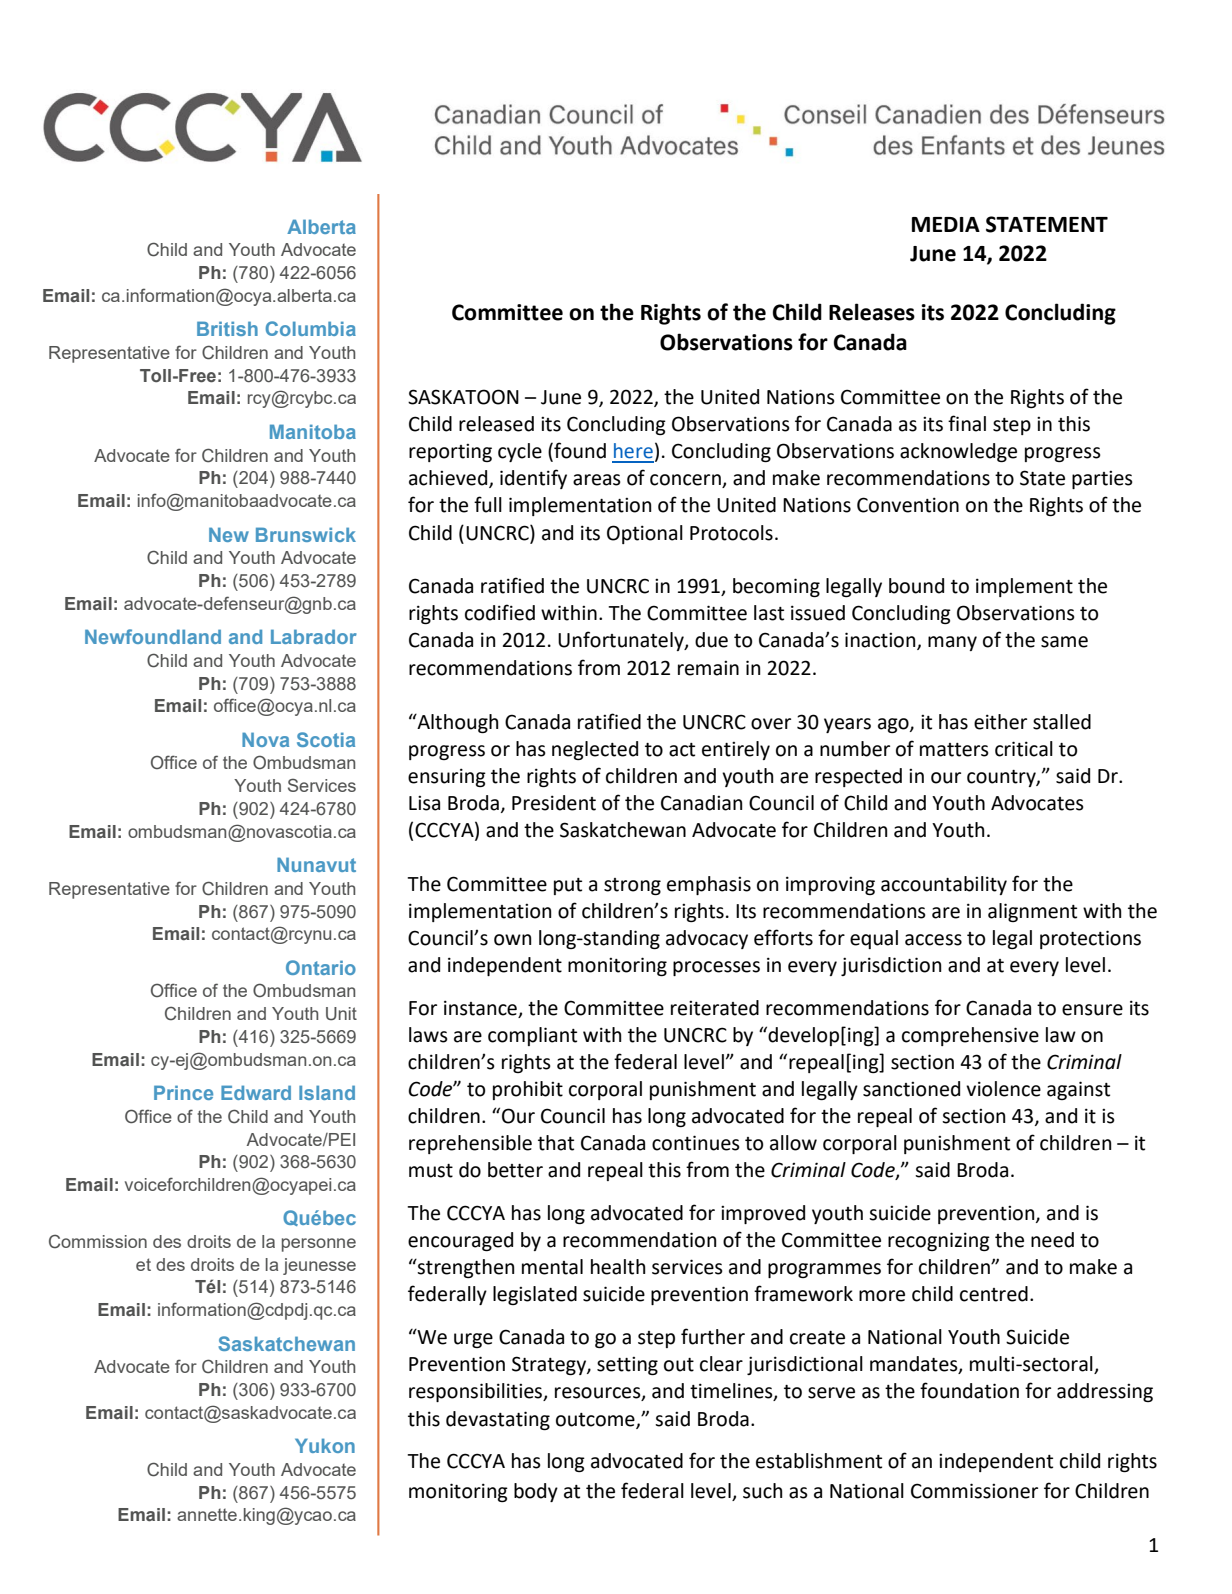 The height and width of the document is (1594, 1232). Describe the element at coordinates (325, 1445) in the document. I see `Yukon` at that location.
